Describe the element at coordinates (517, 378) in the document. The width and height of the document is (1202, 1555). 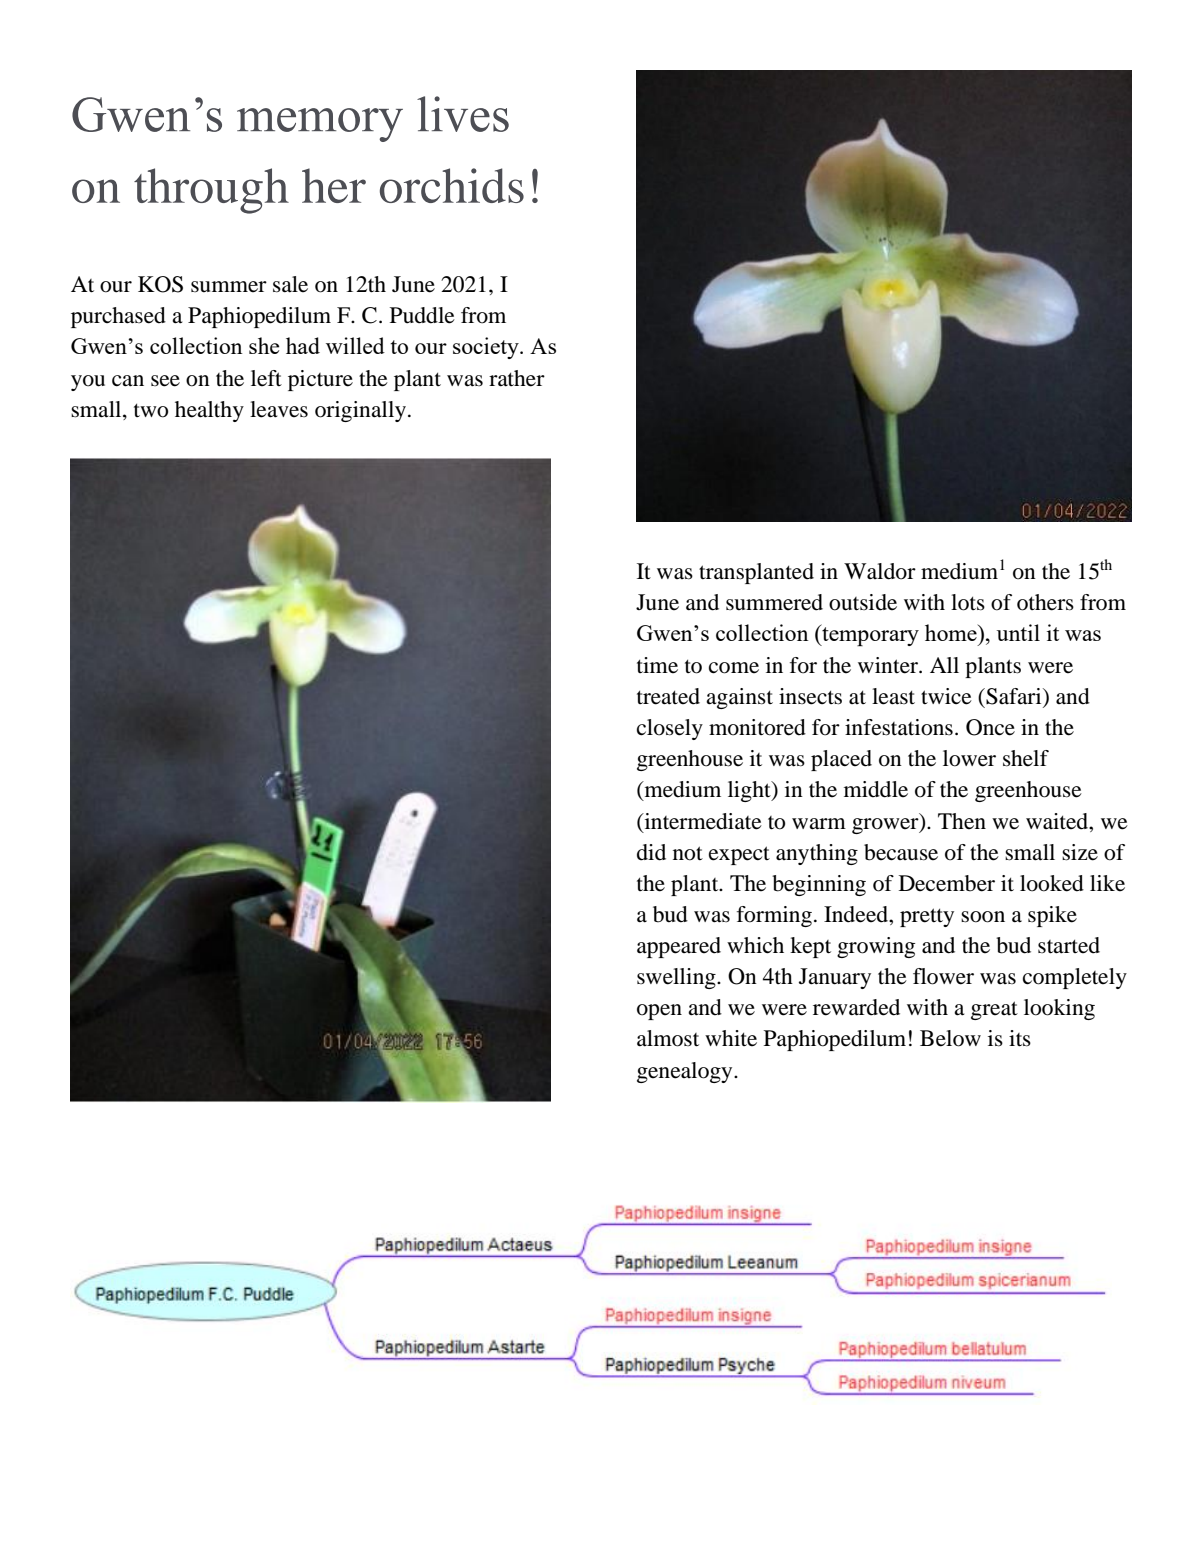
I see `rather` at that location.
